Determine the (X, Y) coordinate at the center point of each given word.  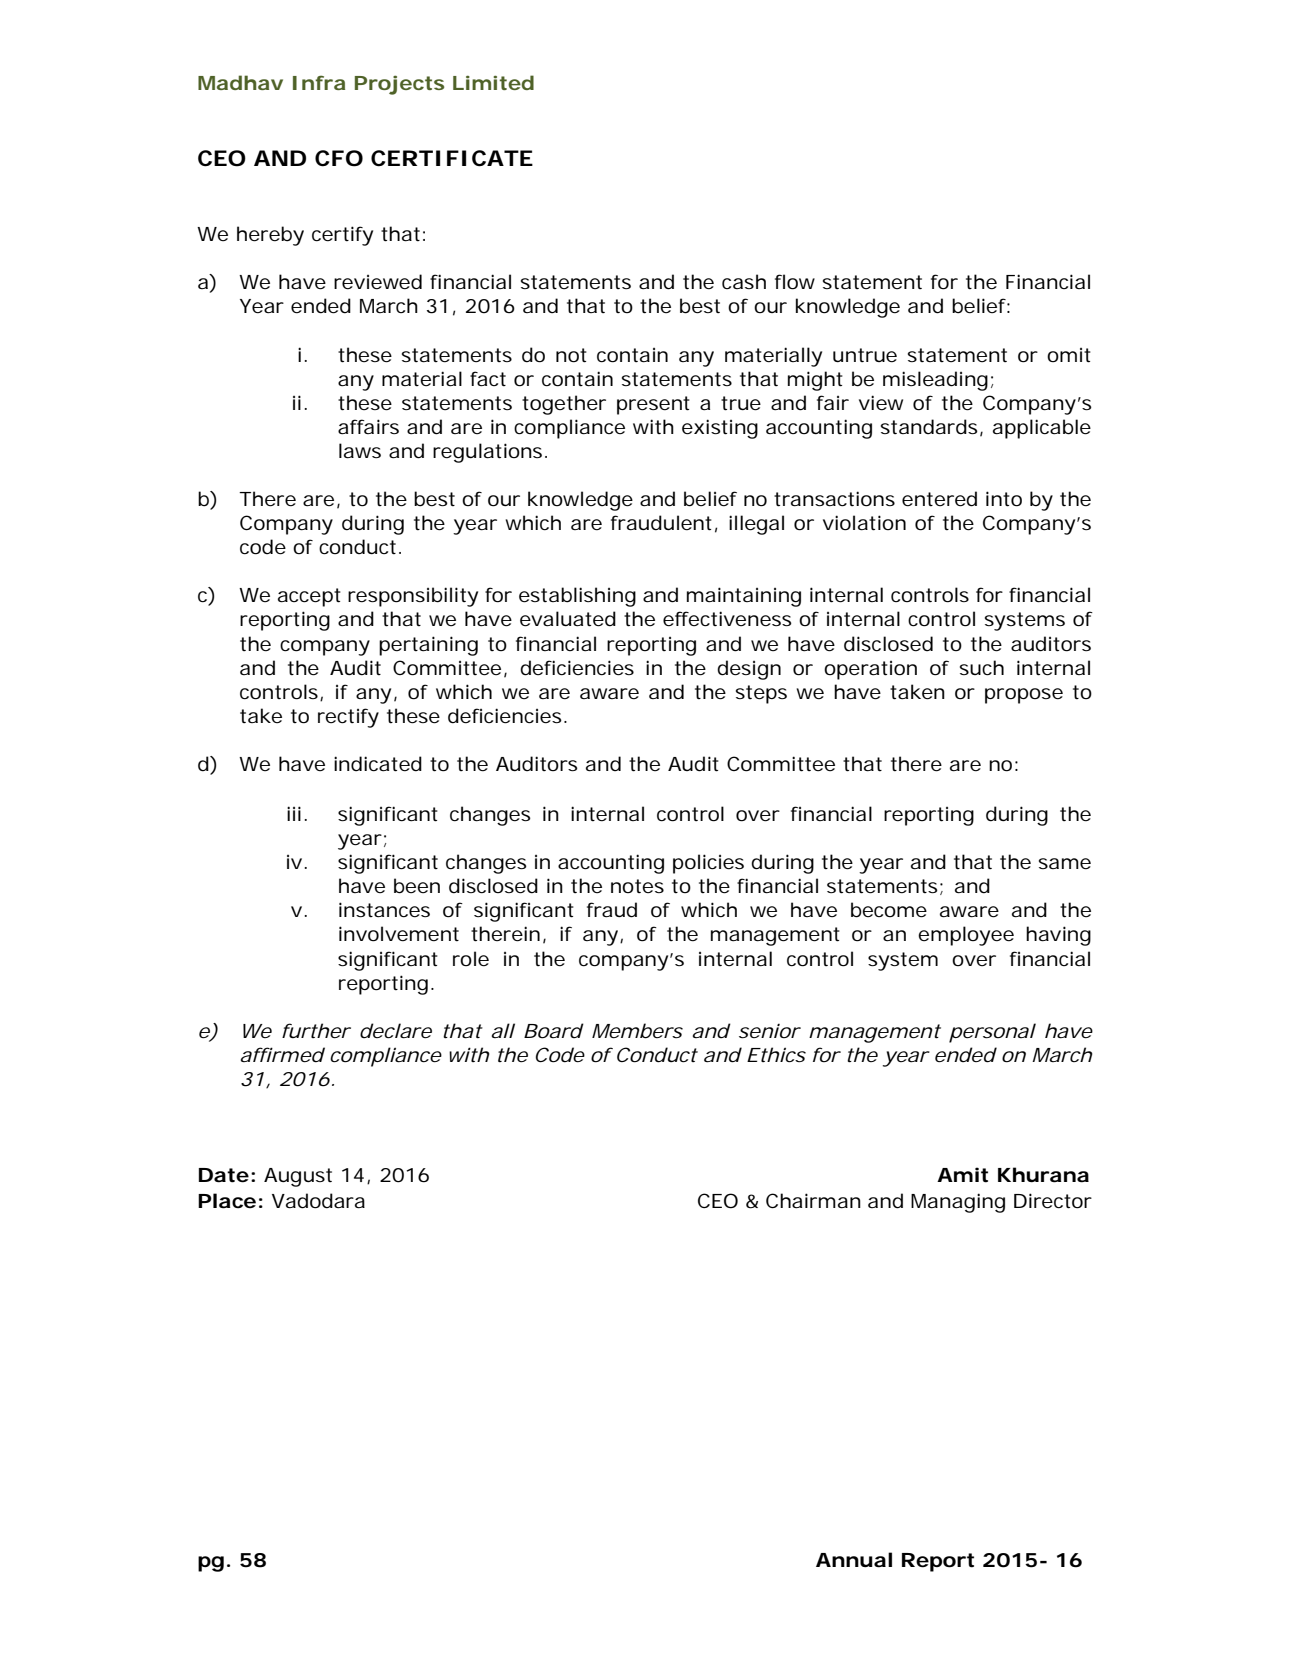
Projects (399, 85)
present (653, 405)
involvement (399, 934)
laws (360, 451)
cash (744, 281)
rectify (348, 718)
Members (637, 1031)
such (982, 668)
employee (966, 936)
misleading (935, 381)
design (749, 670)
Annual (854, 1560)
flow (795, 282)
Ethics (776, 1055)
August (298, 1177)
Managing (958, 1203)
